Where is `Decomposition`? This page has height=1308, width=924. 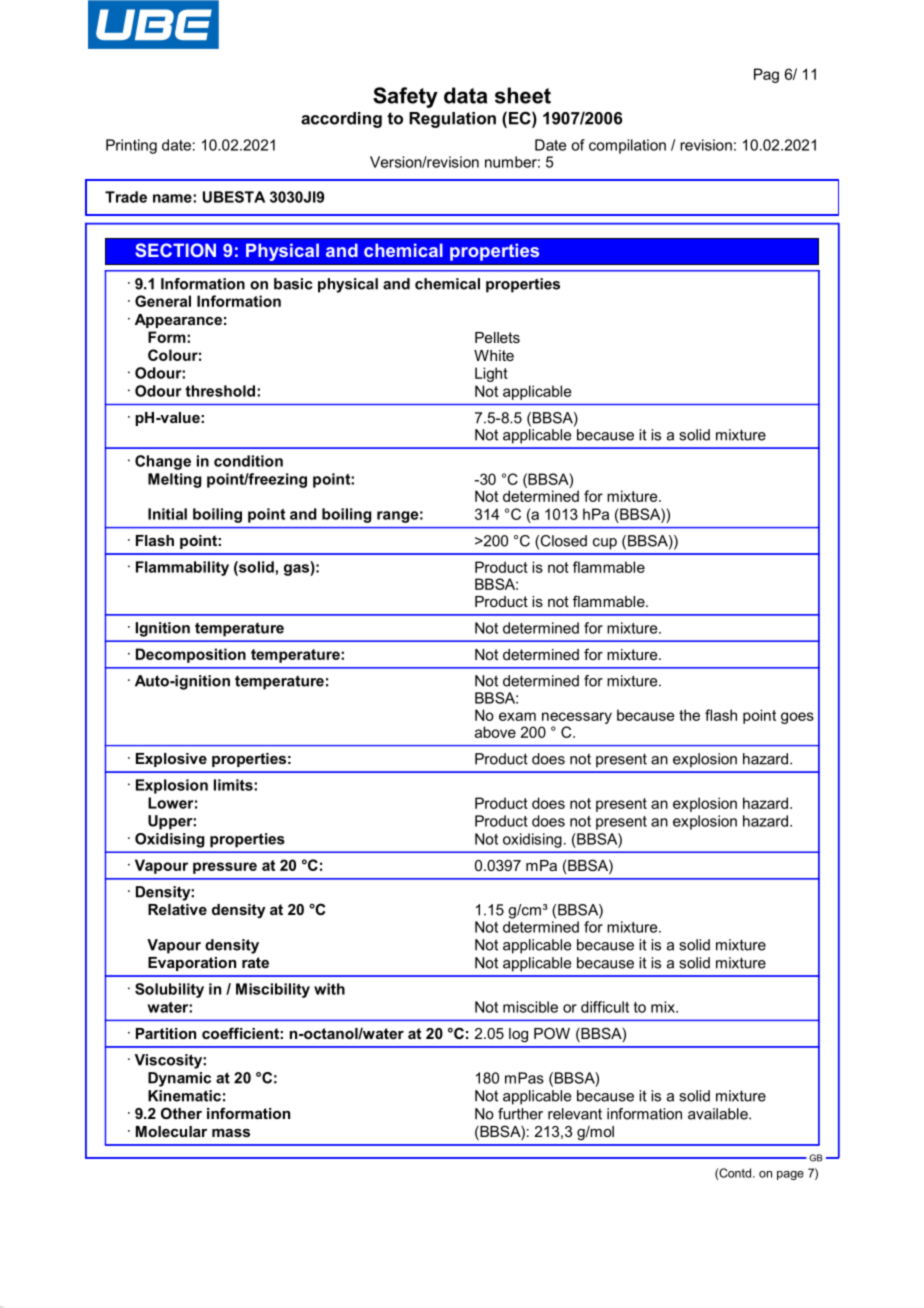 Decomposition is located at coordinates (191, 655).
